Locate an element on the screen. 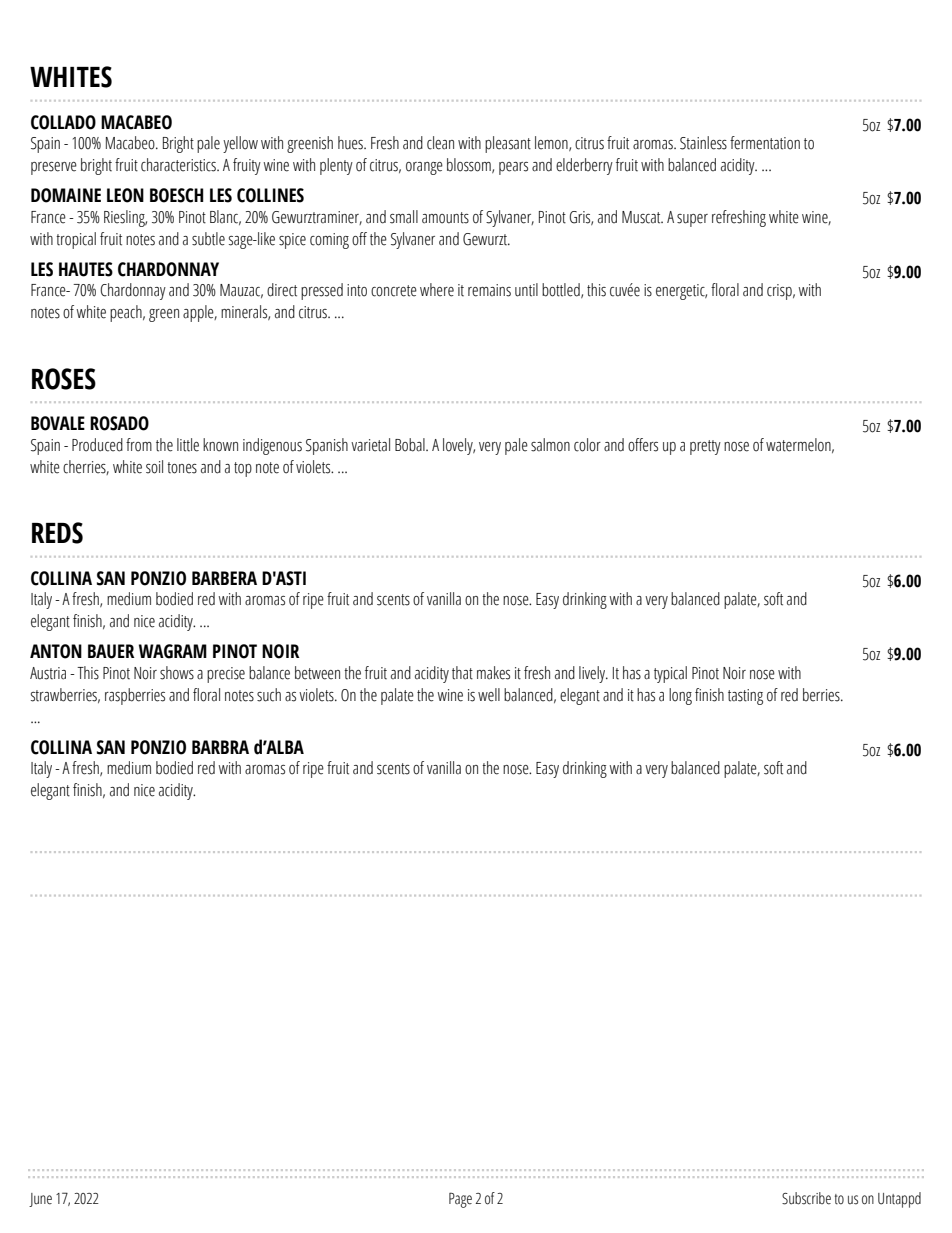 This screenshot has height=1233, width=952. LEON is located at coordinates (125, 195).
